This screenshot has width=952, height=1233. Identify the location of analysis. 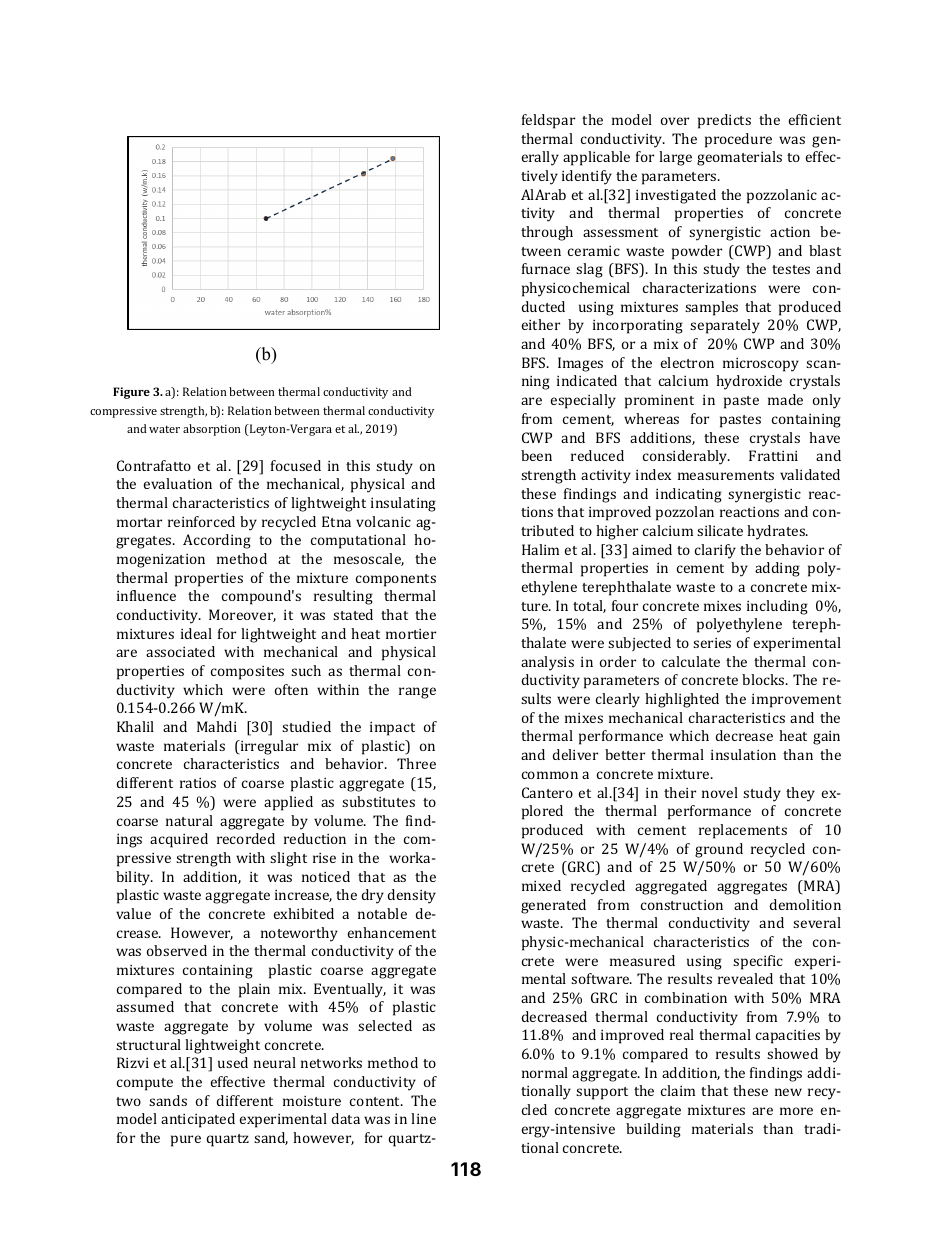
(547, 663).
